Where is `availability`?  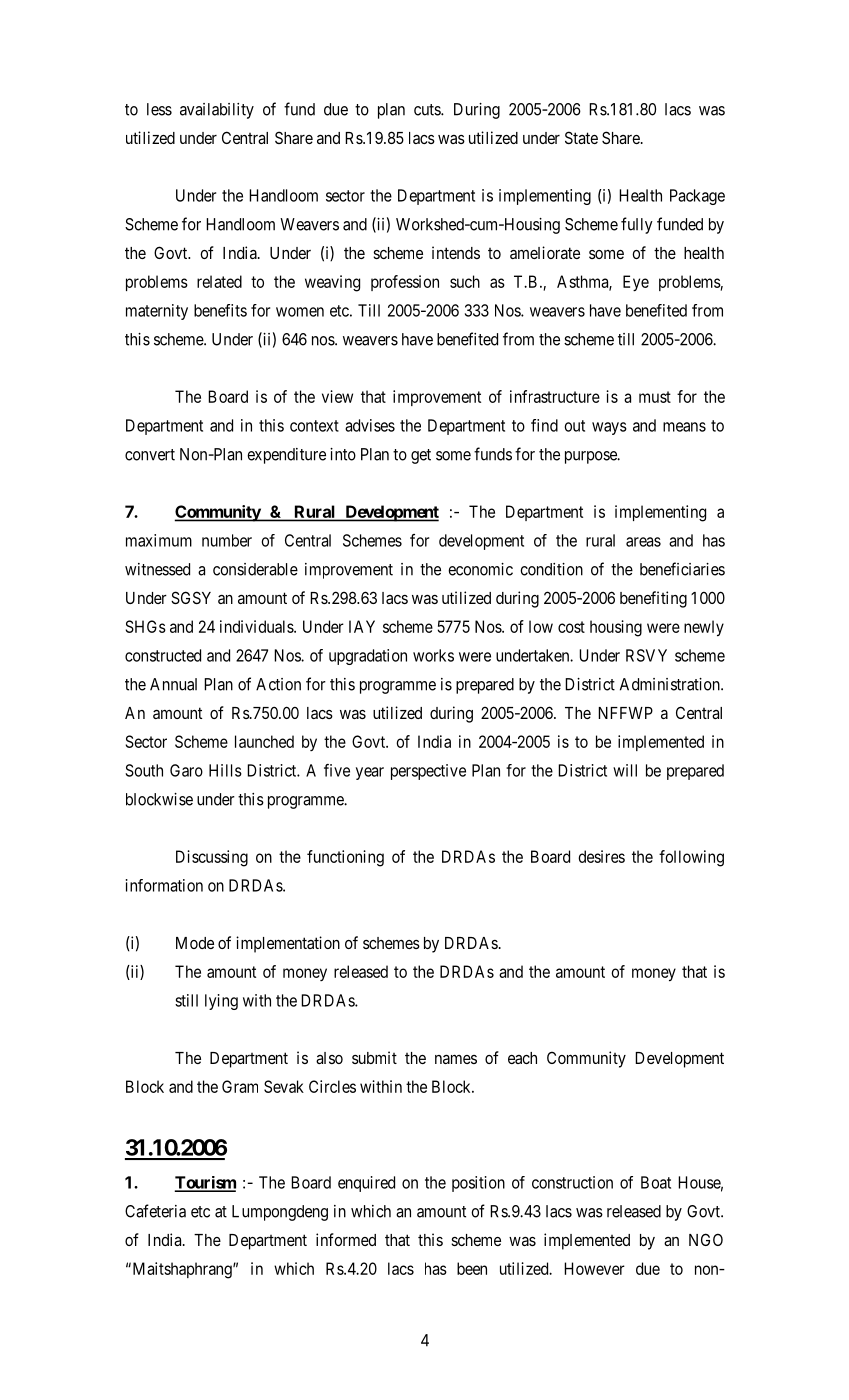
availability is located at coordinates (217, 111).
